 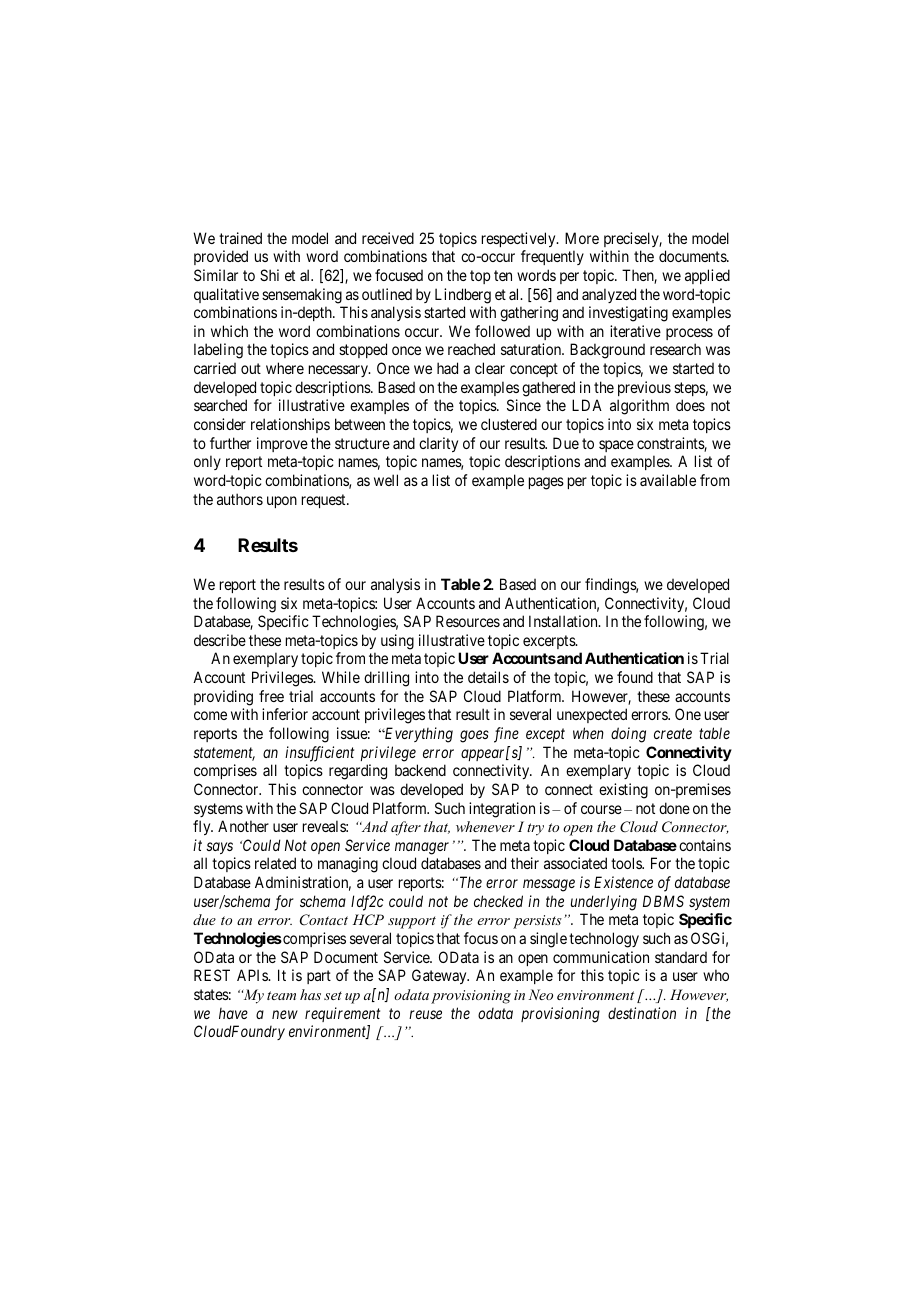 What do you see at coordinates (224, 754) in the document?
I see `statement` at bounding box center [224, 754].
